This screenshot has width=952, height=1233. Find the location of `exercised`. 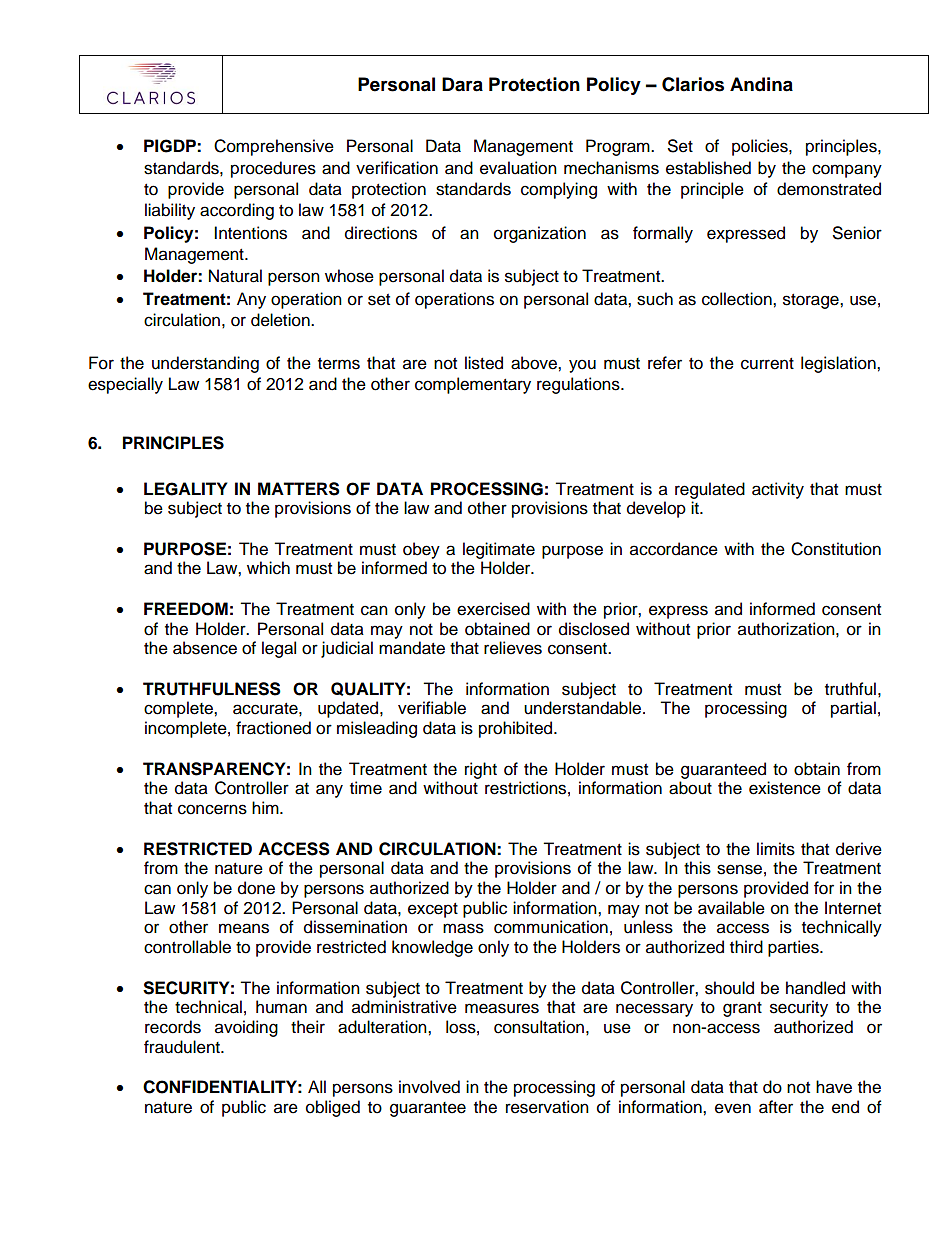

exercised is located at coordinates (493, 609).
